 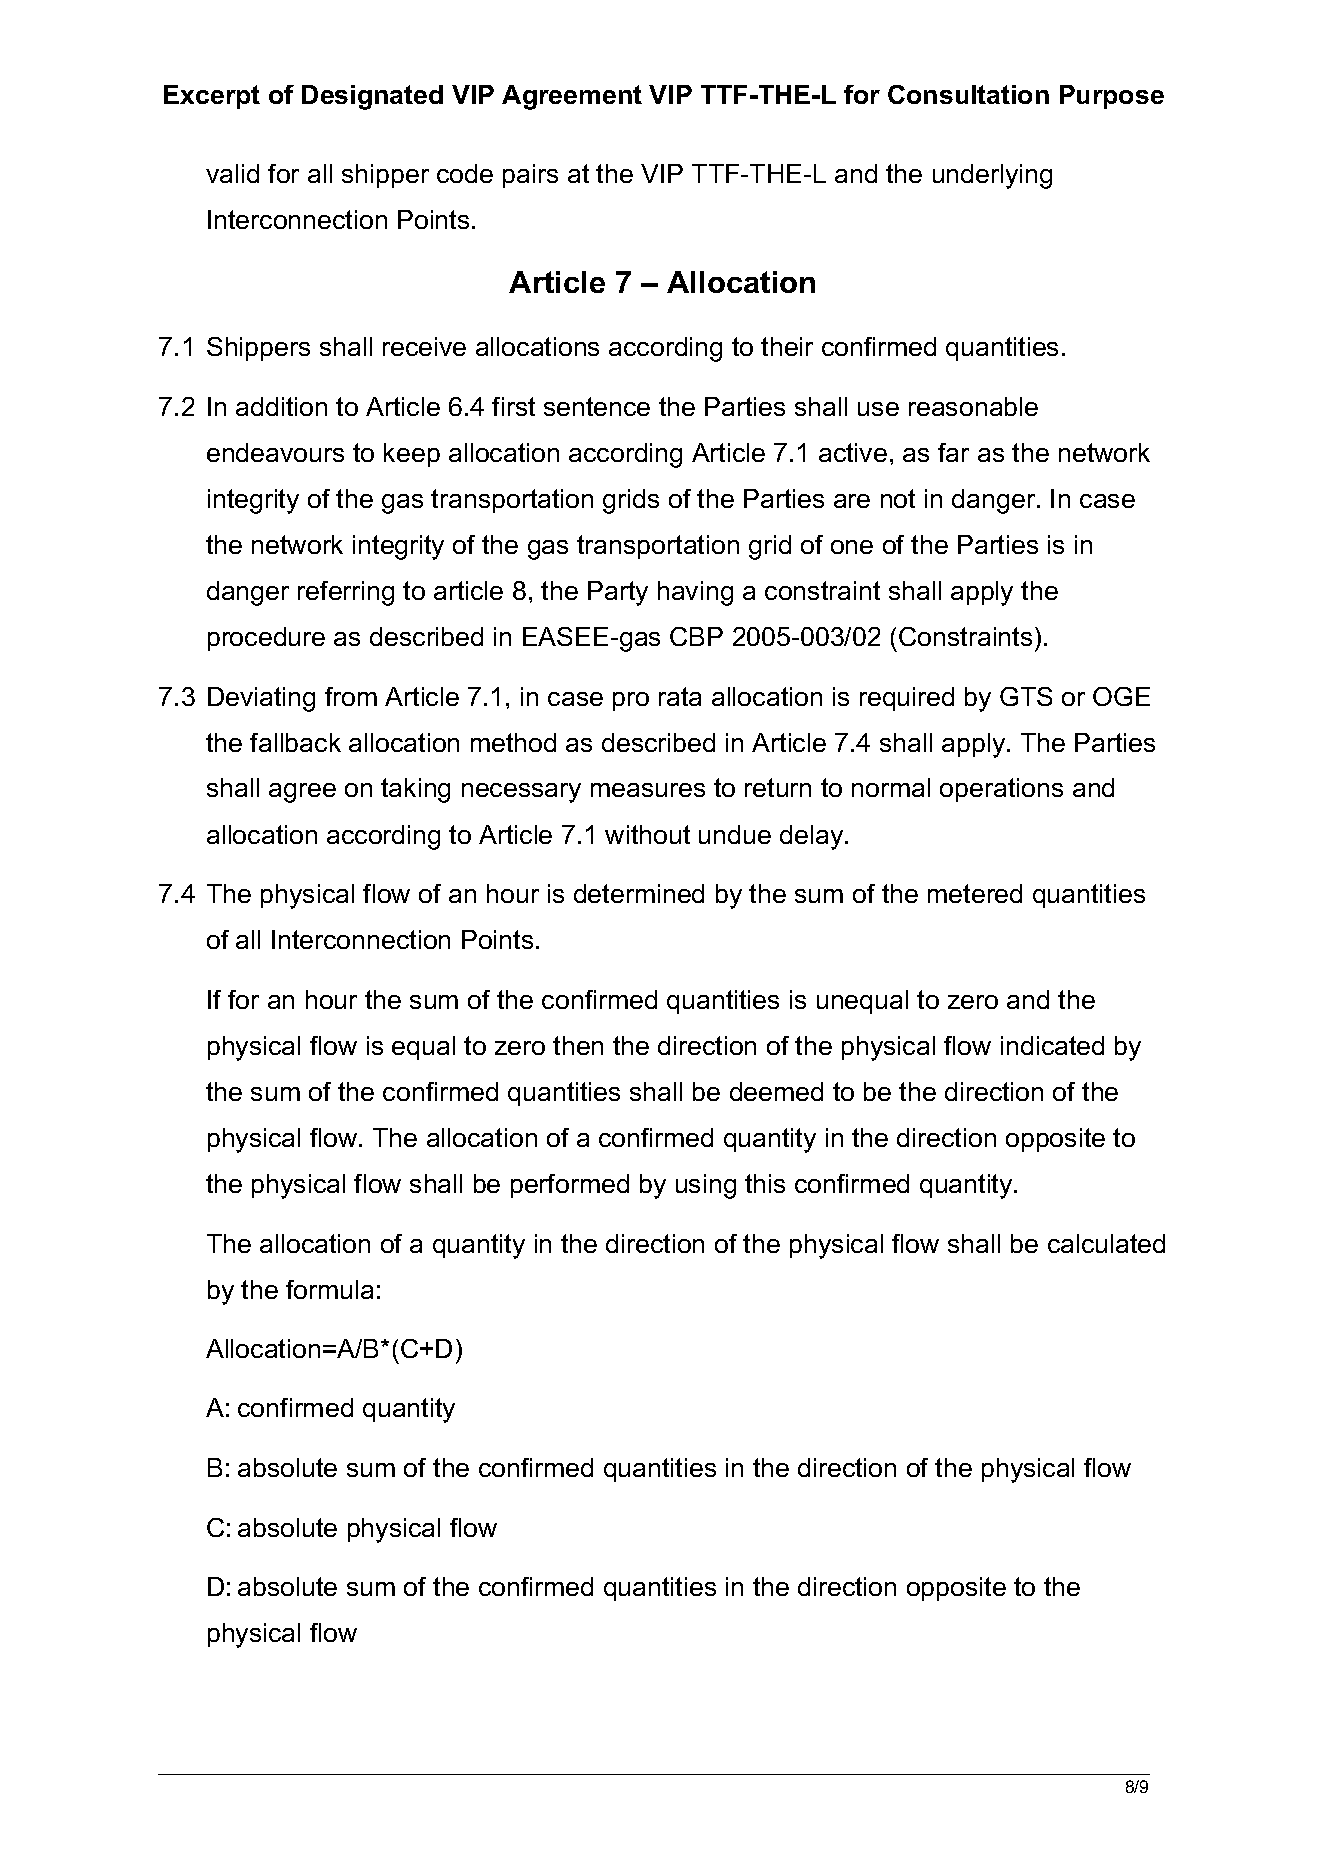 I want to click on Consultation, so click(x=968, y=94).
